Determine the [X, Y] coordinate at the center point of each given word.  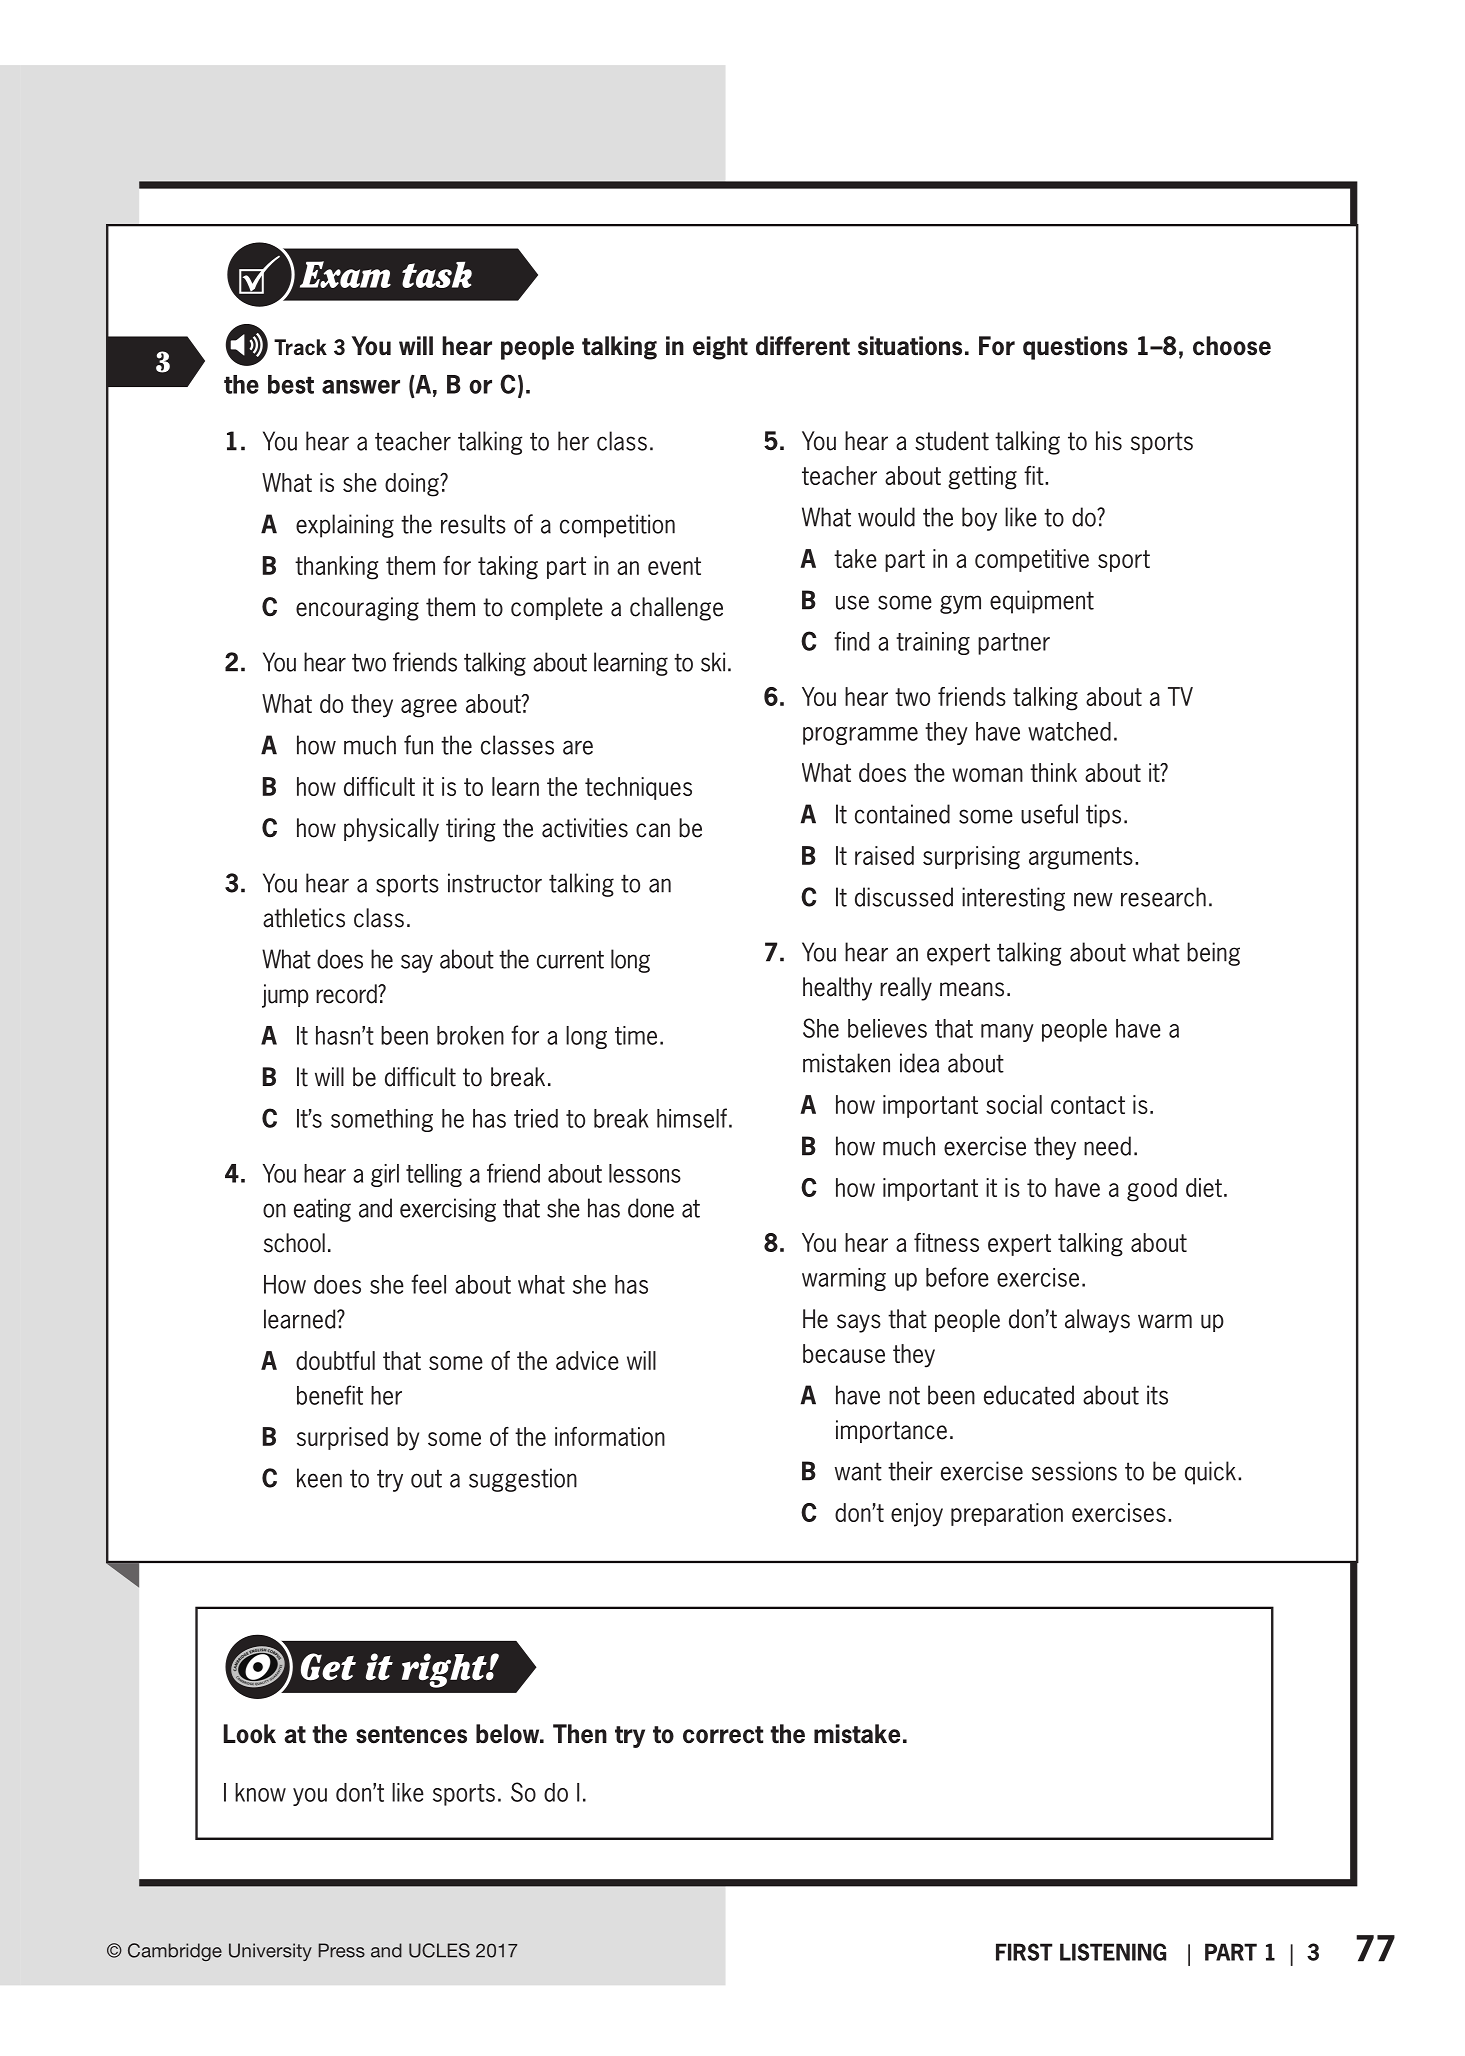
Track [300, 347]
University [270, 1952]
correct [723, 1735]
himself [692, 1118]
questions [1075, 348]
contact [1088, 1105]
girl [385, 1175]
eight [720, 348]
